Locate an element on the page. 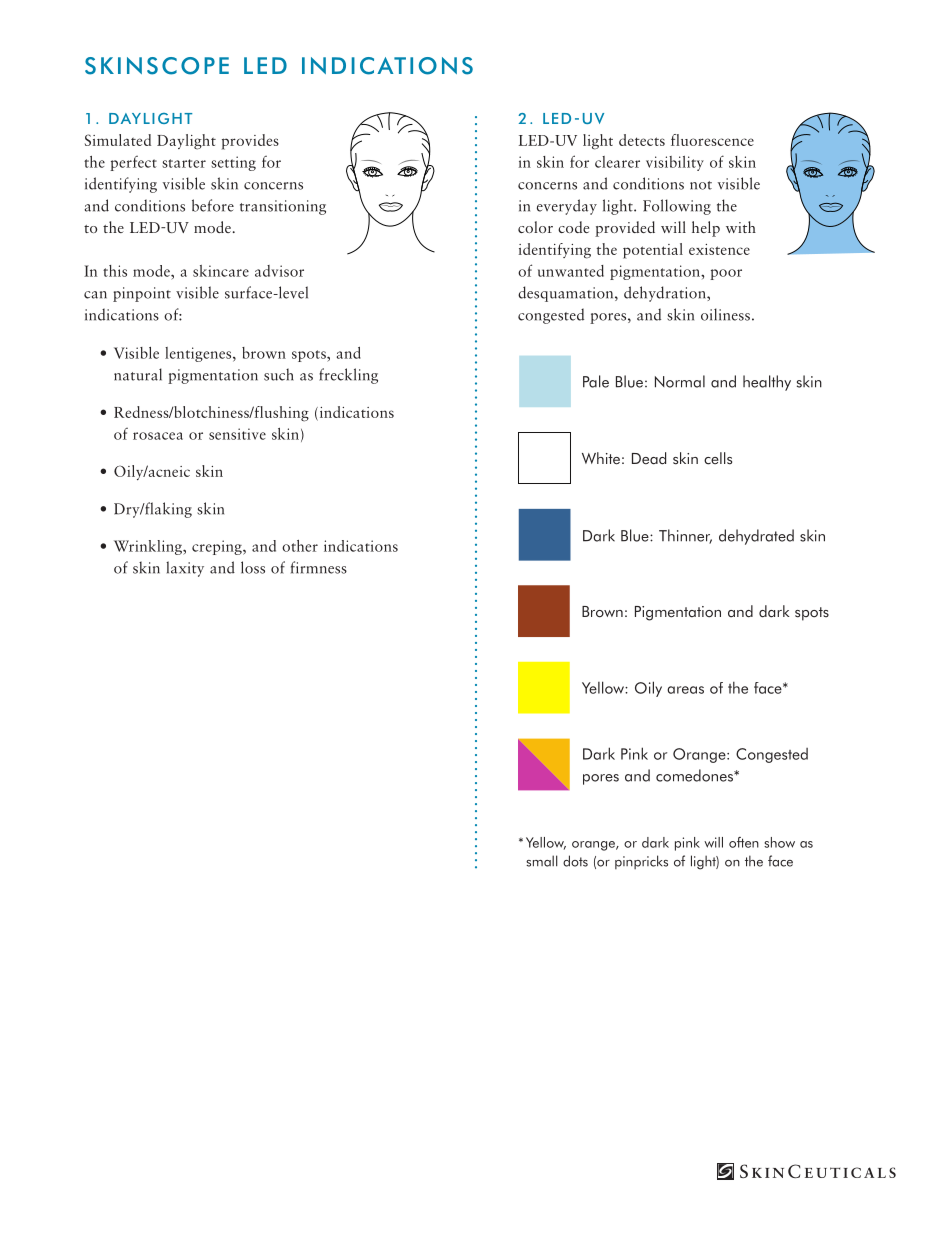 This document has height=1233, width=952. pinpoint is located at coordinates (142, 294).
